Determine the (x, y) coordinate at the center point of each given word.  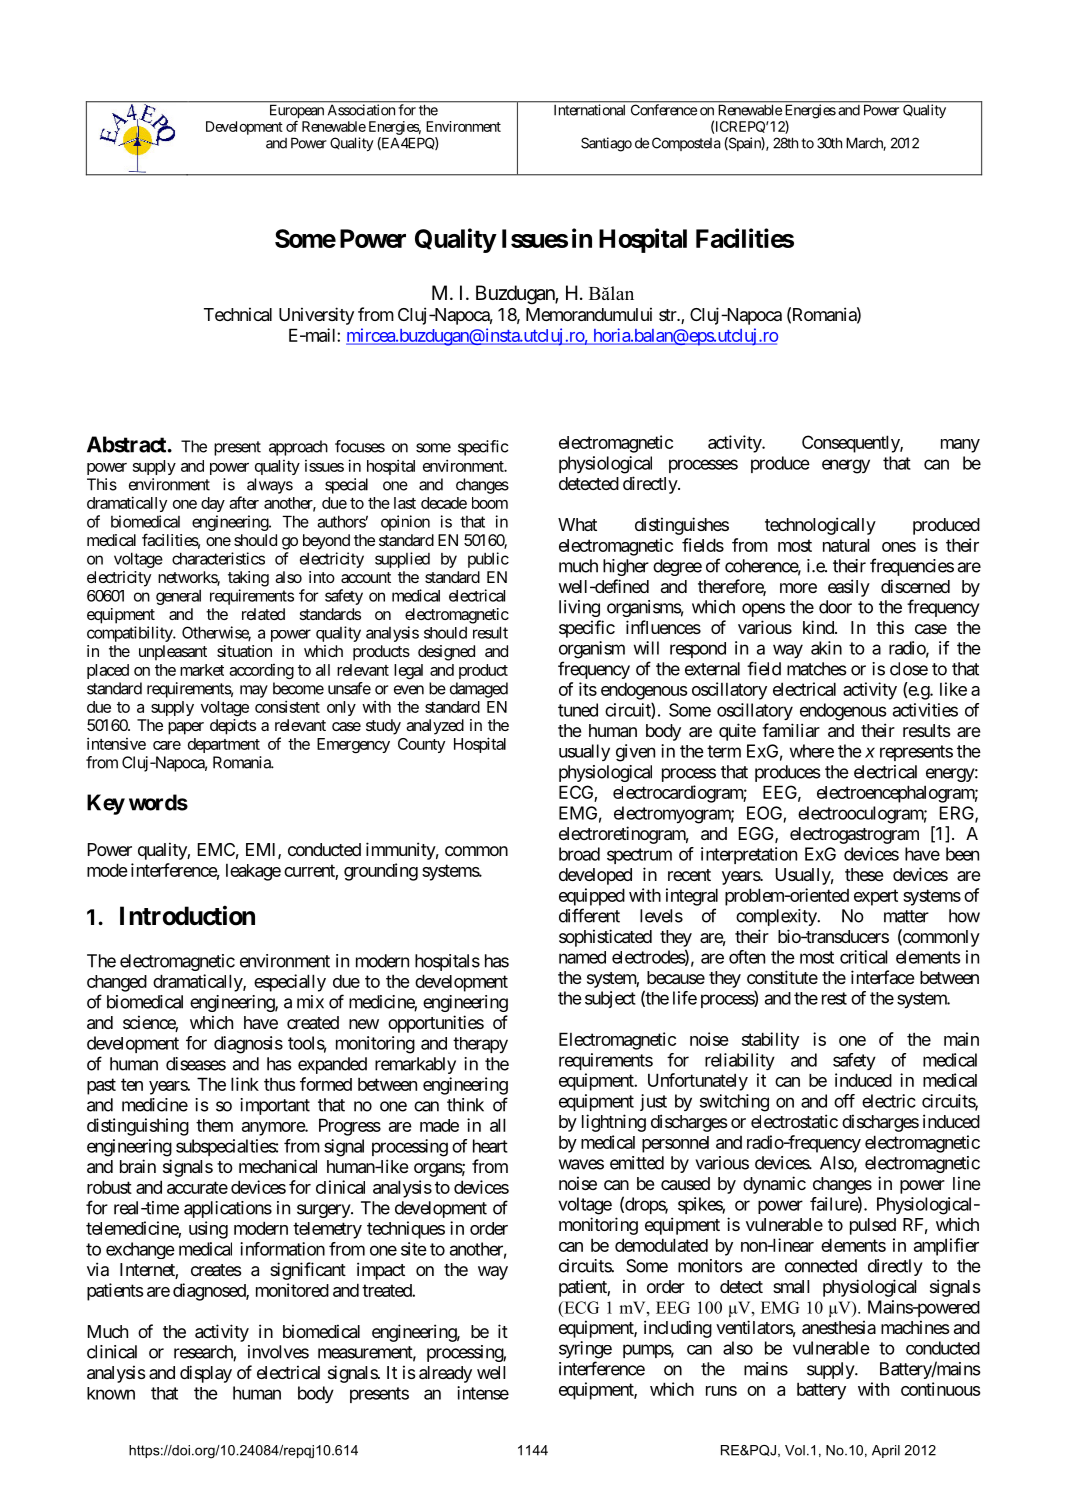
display (206, 1374)
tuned (578, 710)
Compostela (686, 144)
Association (361, 110)
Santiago (606, 144)
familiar (791, 730)
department (224, 745)
